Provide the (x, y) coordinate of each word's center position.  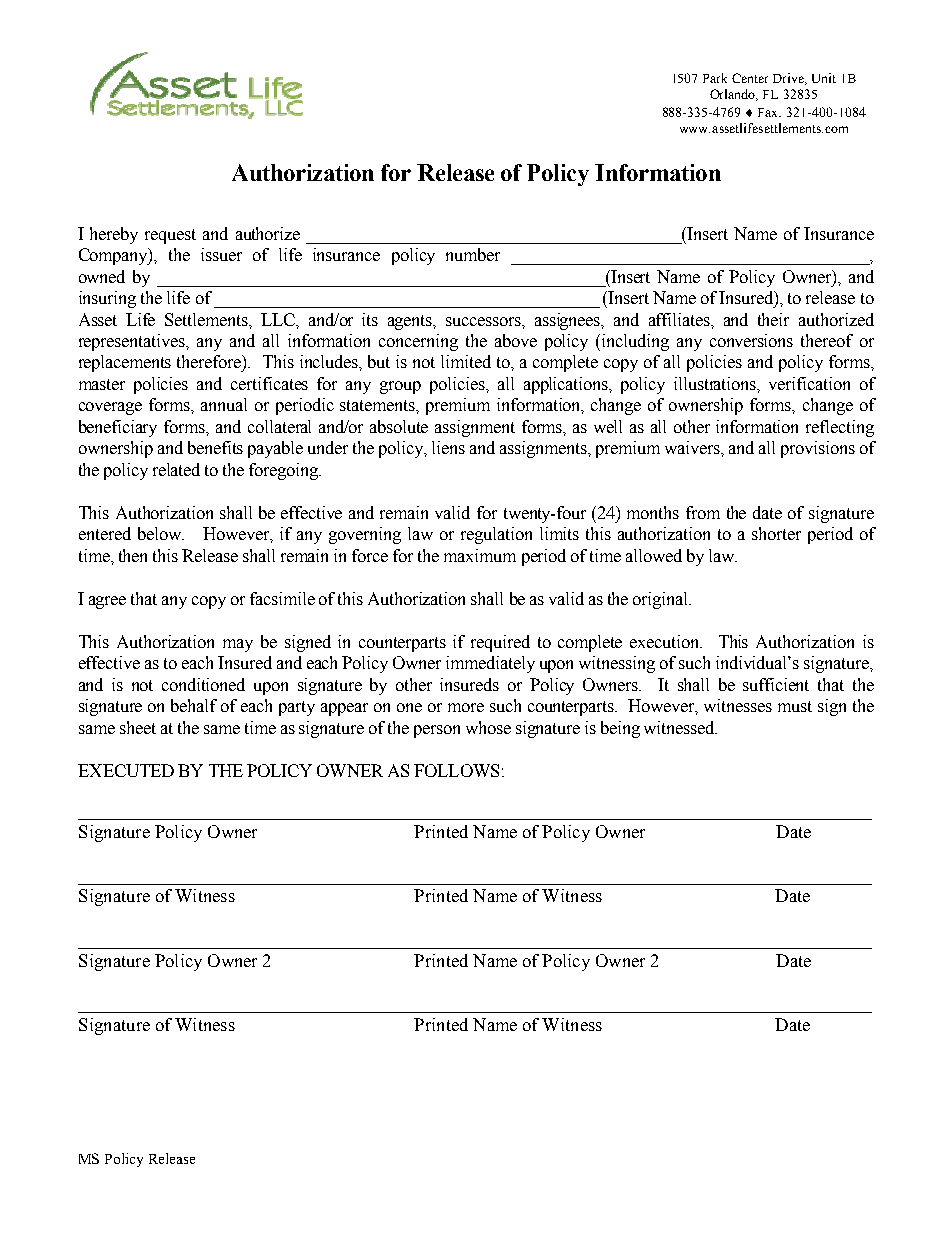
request (170, 236)
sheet (138, 727)
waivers (693, 447)
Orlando (734, 95)
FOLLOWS (456, 770)
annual (224, 404)
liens (448, 447)
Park (715, 78)
